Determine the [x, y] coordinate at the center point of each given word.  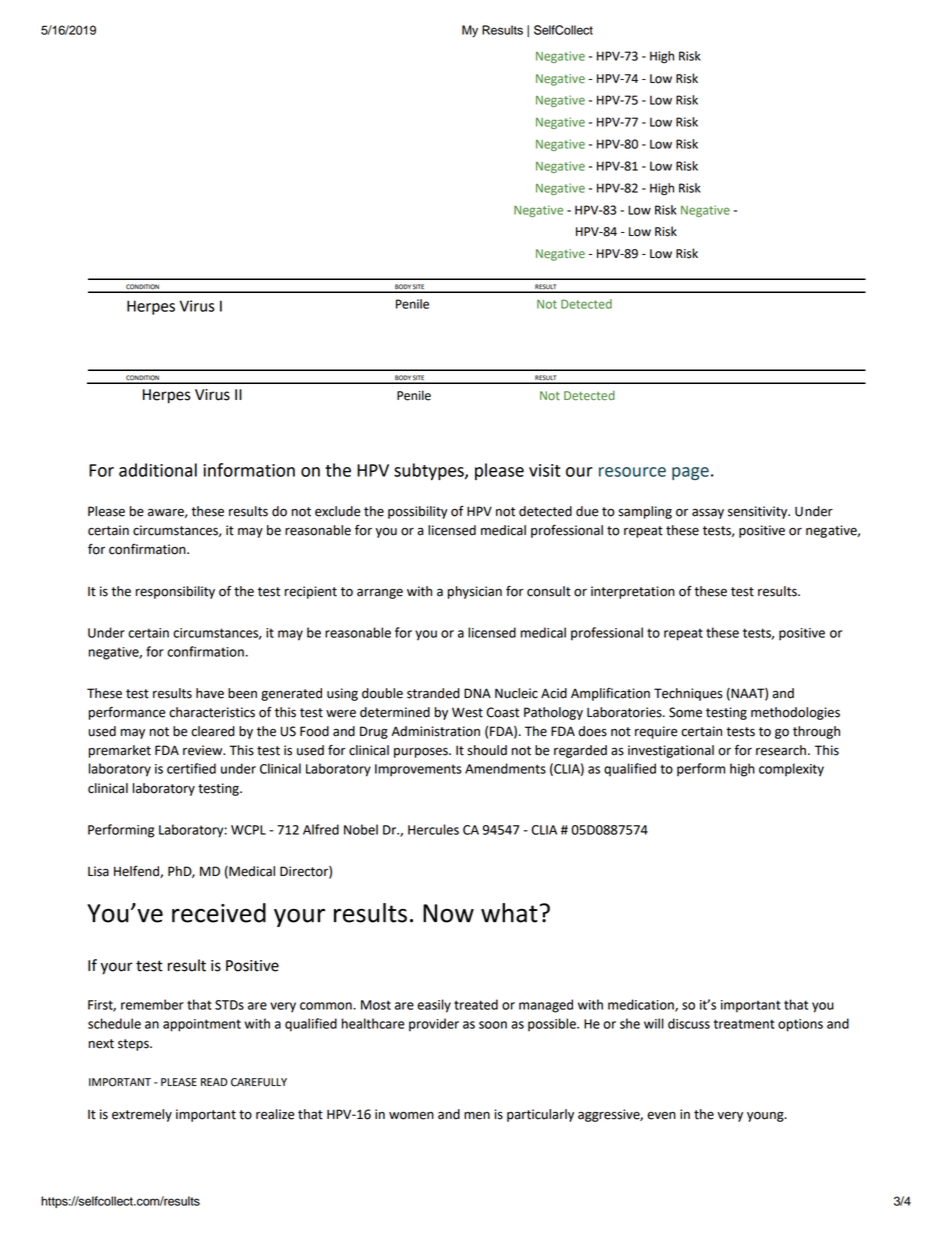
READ [214, 1082]
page [690, 473]
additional [158, 470]
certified [191, 768]
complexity [791, 770]
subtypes [430, 471]
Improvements [418, 770]
